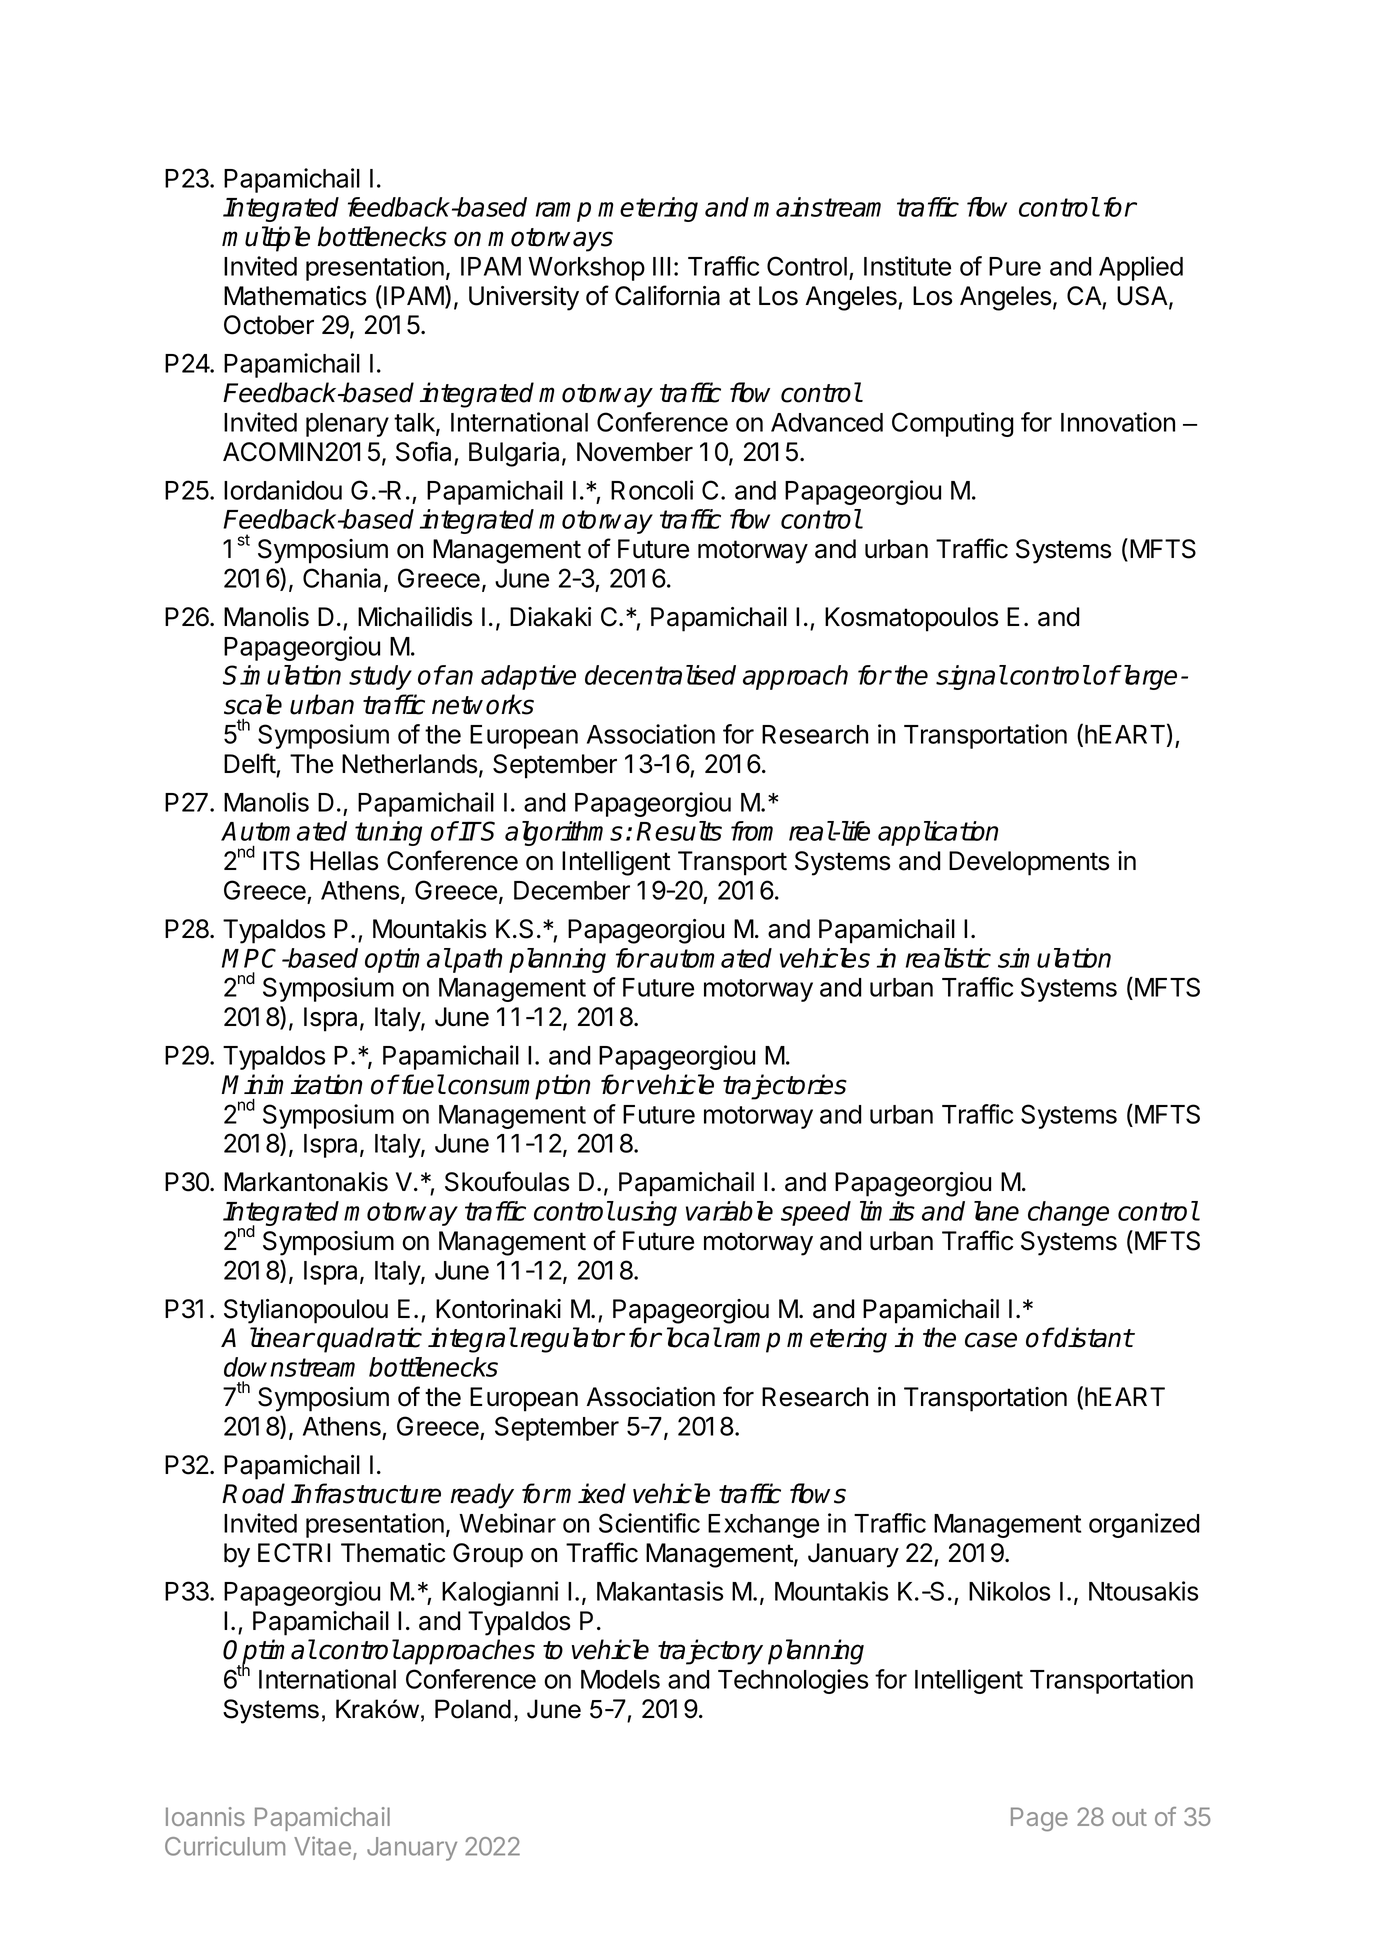 This image has width=1374, height=1944. Describe the element at coordinates (269, 325) in the image. I see `October` at that location.
